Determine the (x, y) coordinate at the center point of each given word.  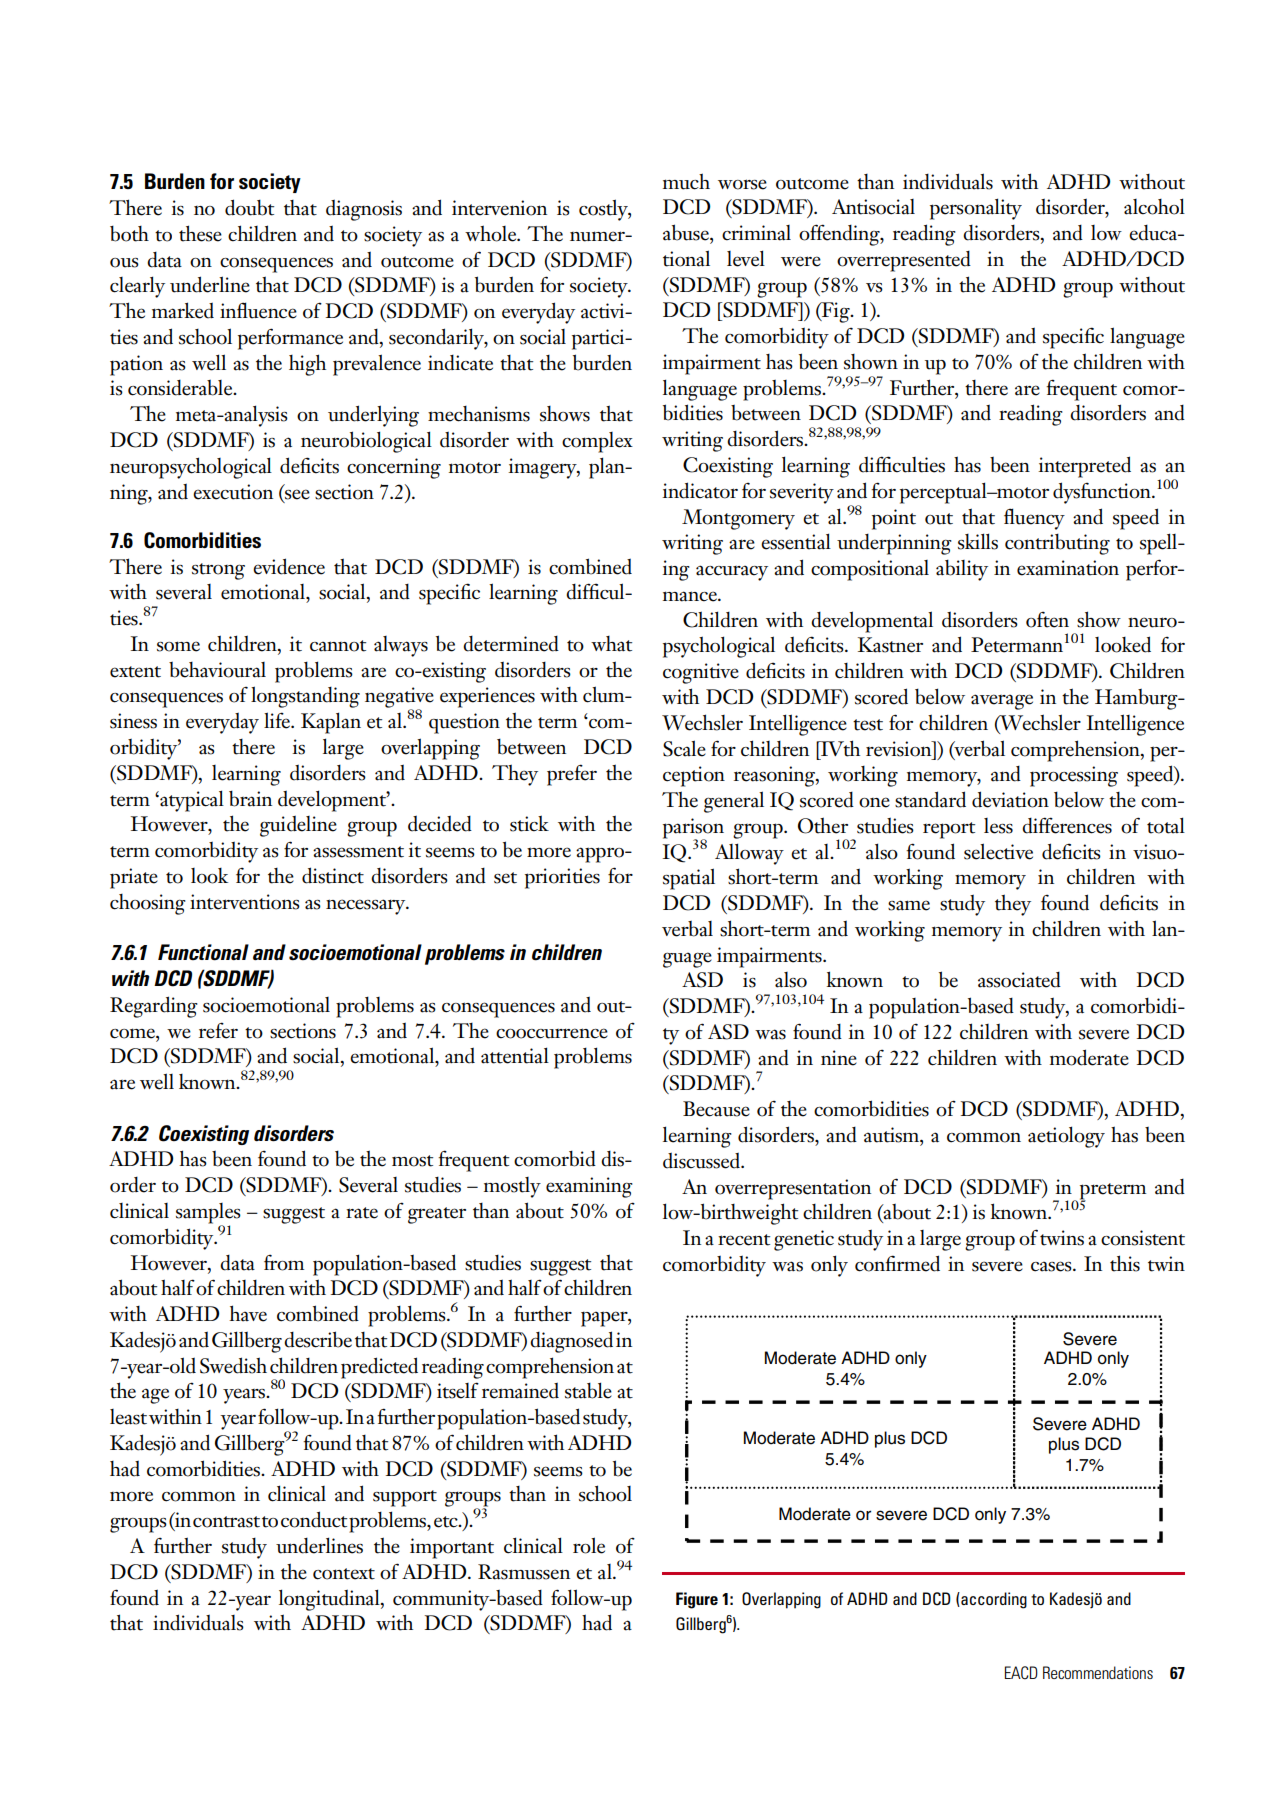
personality (976, 209)
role (589, 1545)
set (505, 878)
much (686, 181)
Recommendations (1098, 1672)
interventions (245, 902)
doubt (249, 207)
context (344, 1574)
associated (1019, 980)
